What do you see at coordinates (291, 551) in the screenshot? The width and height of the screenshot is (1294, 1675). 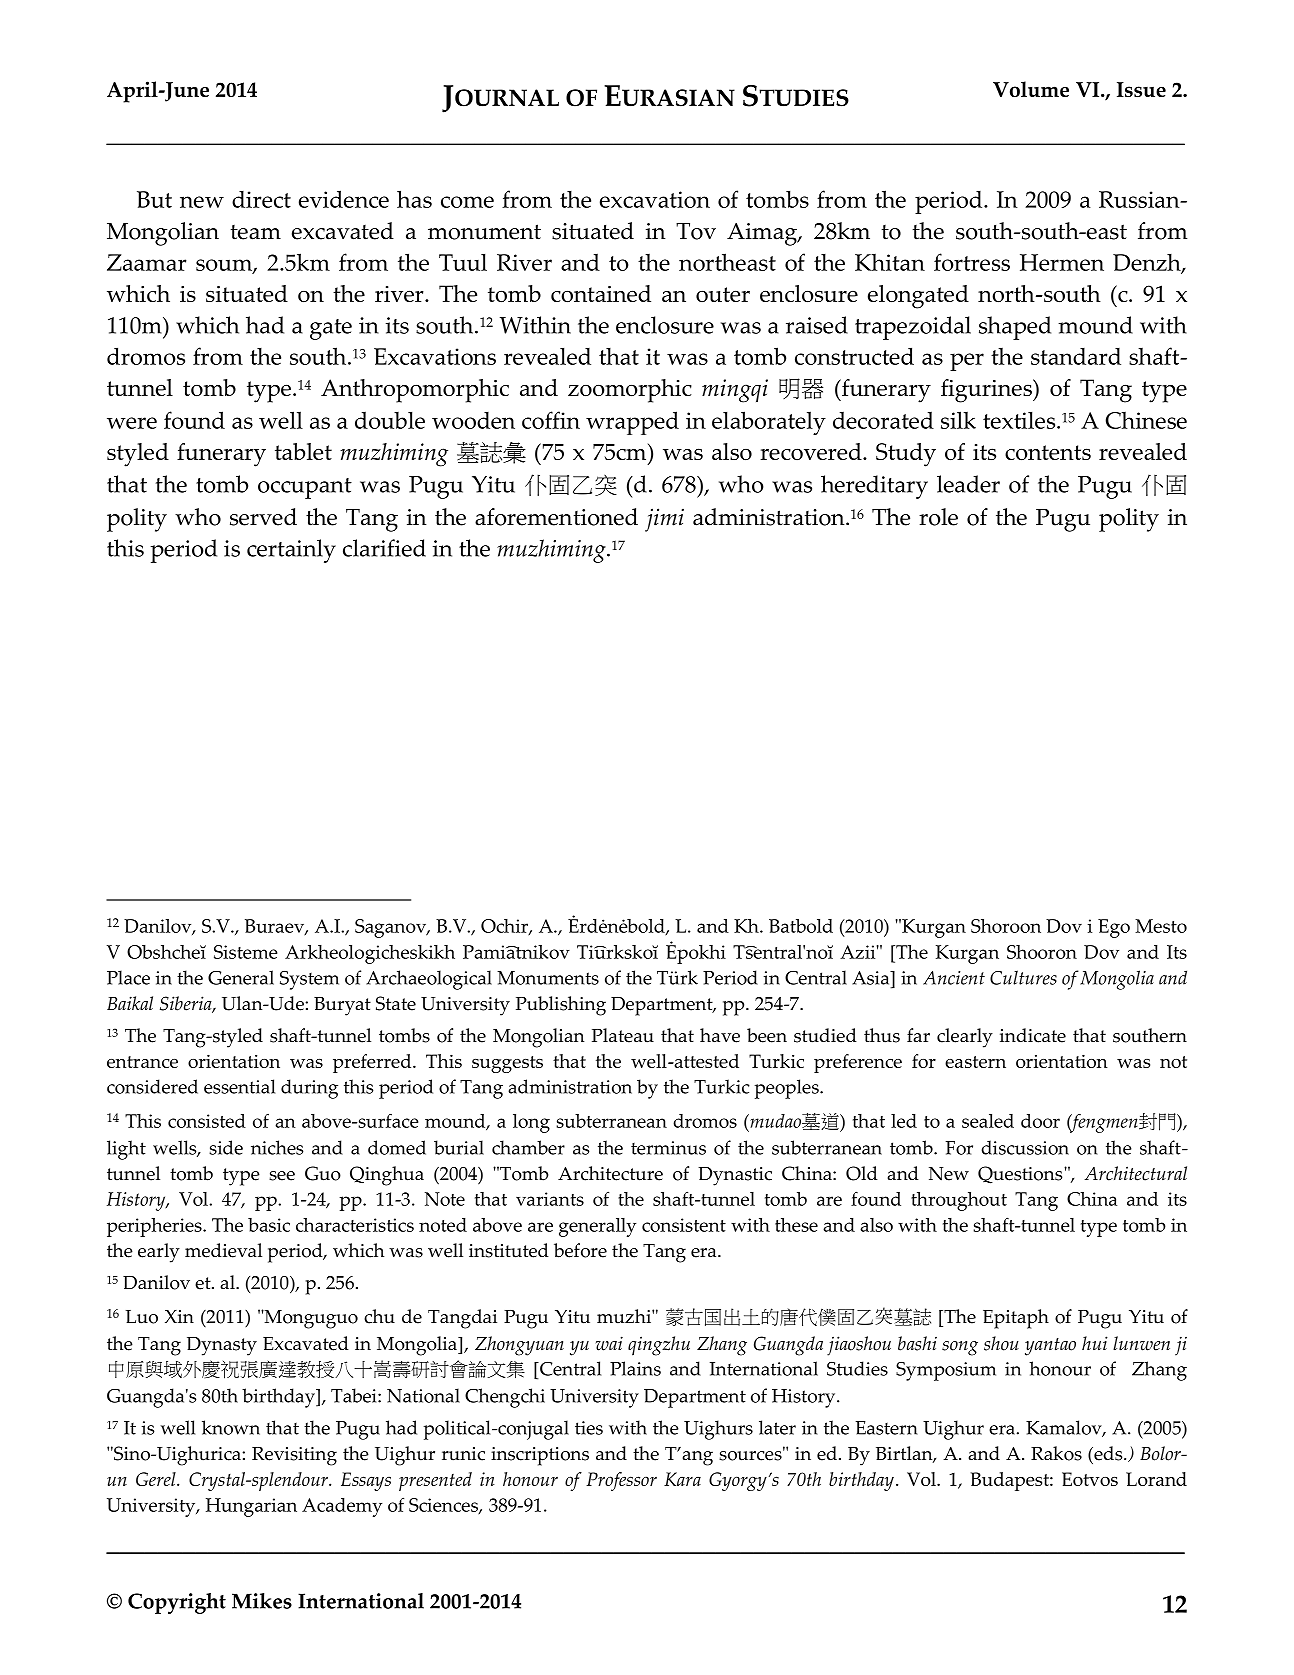 I see `certainly` at bounding box center [291, 551].
